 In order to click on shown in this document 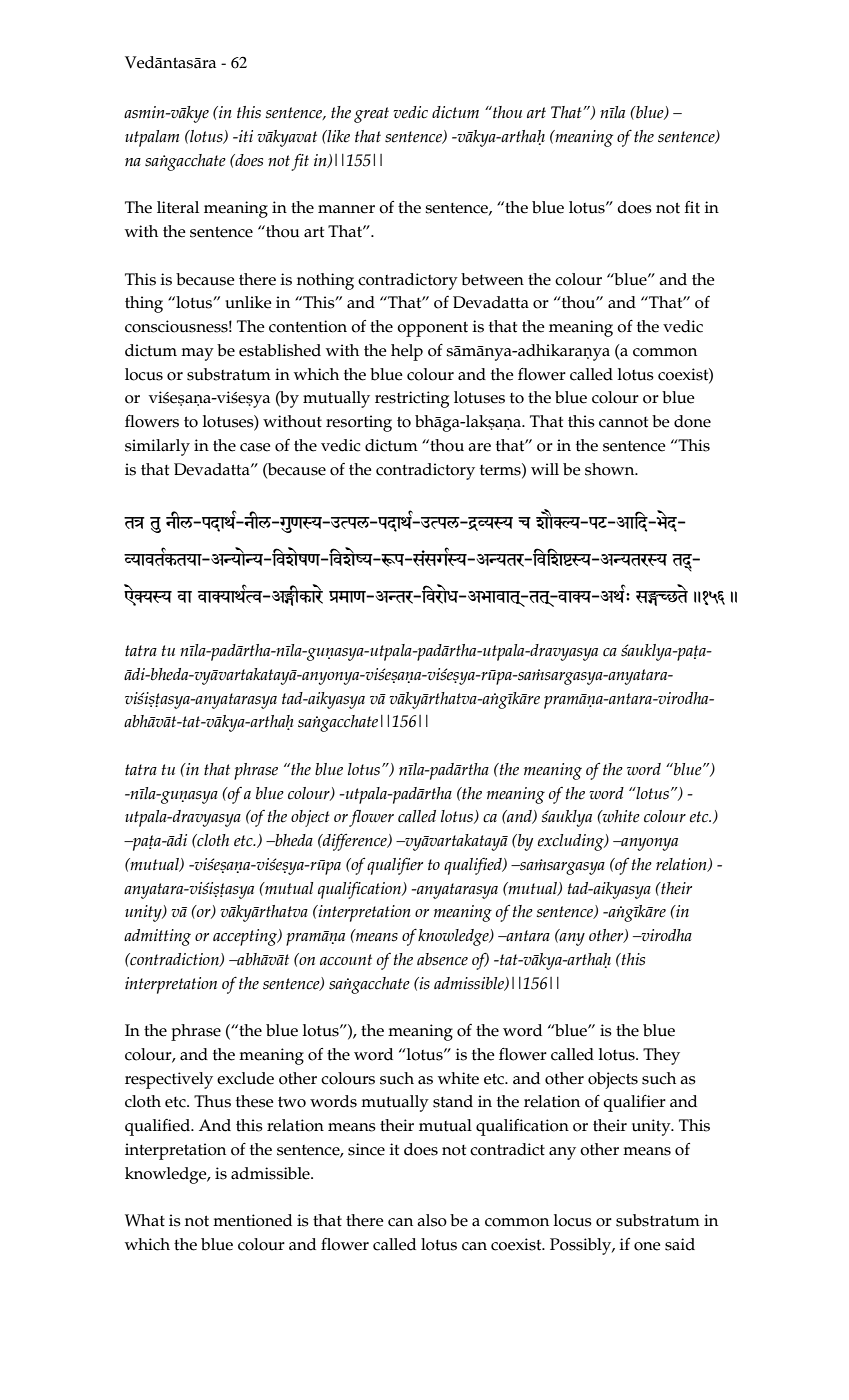, I will do `click(611, 469)`.
